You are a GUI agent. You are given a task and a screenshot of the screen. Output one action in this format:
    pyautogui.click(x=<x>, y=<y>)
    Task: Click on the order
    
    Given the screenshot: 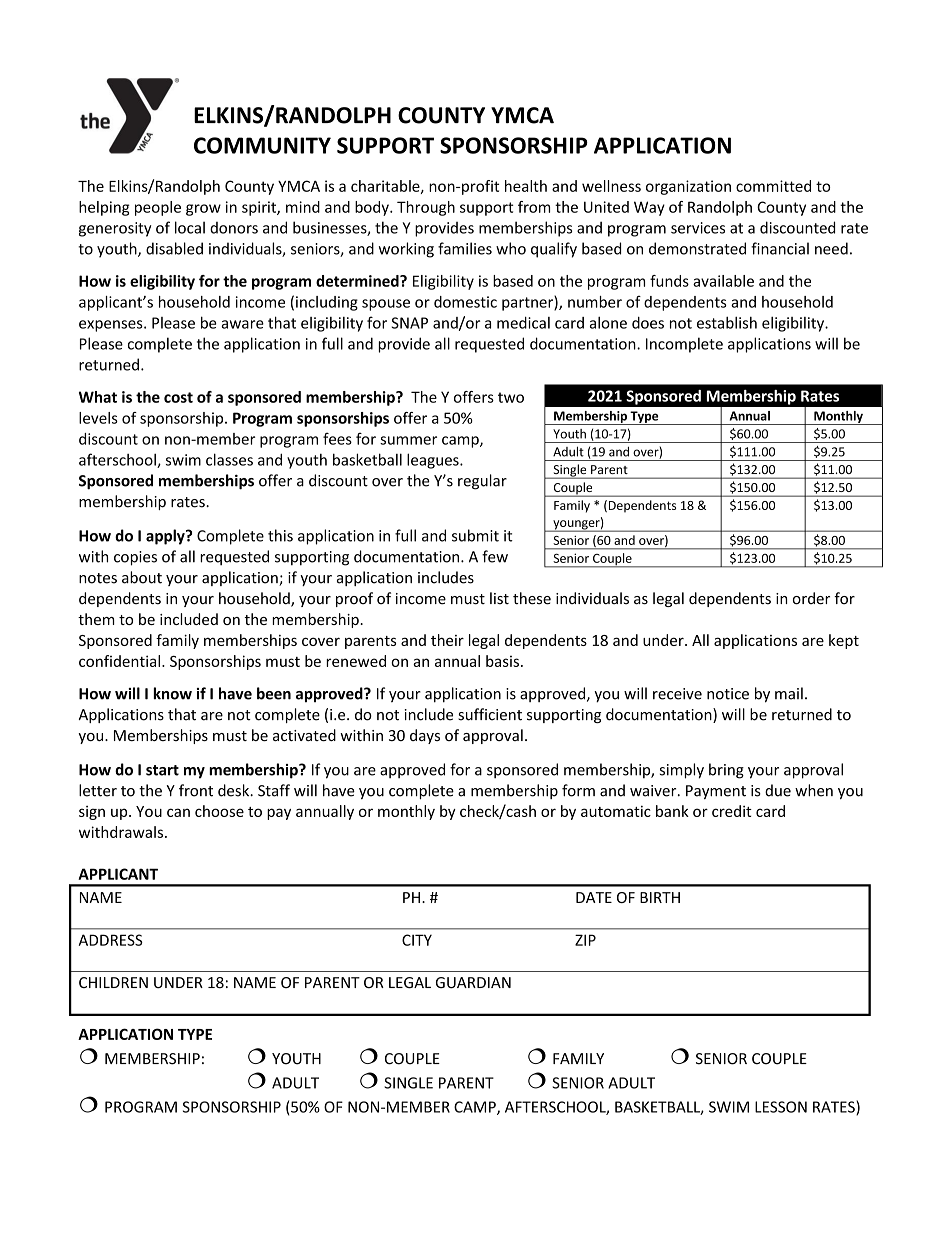 What is the action you would take?
    pyautogui.click(x=811, y=598)
